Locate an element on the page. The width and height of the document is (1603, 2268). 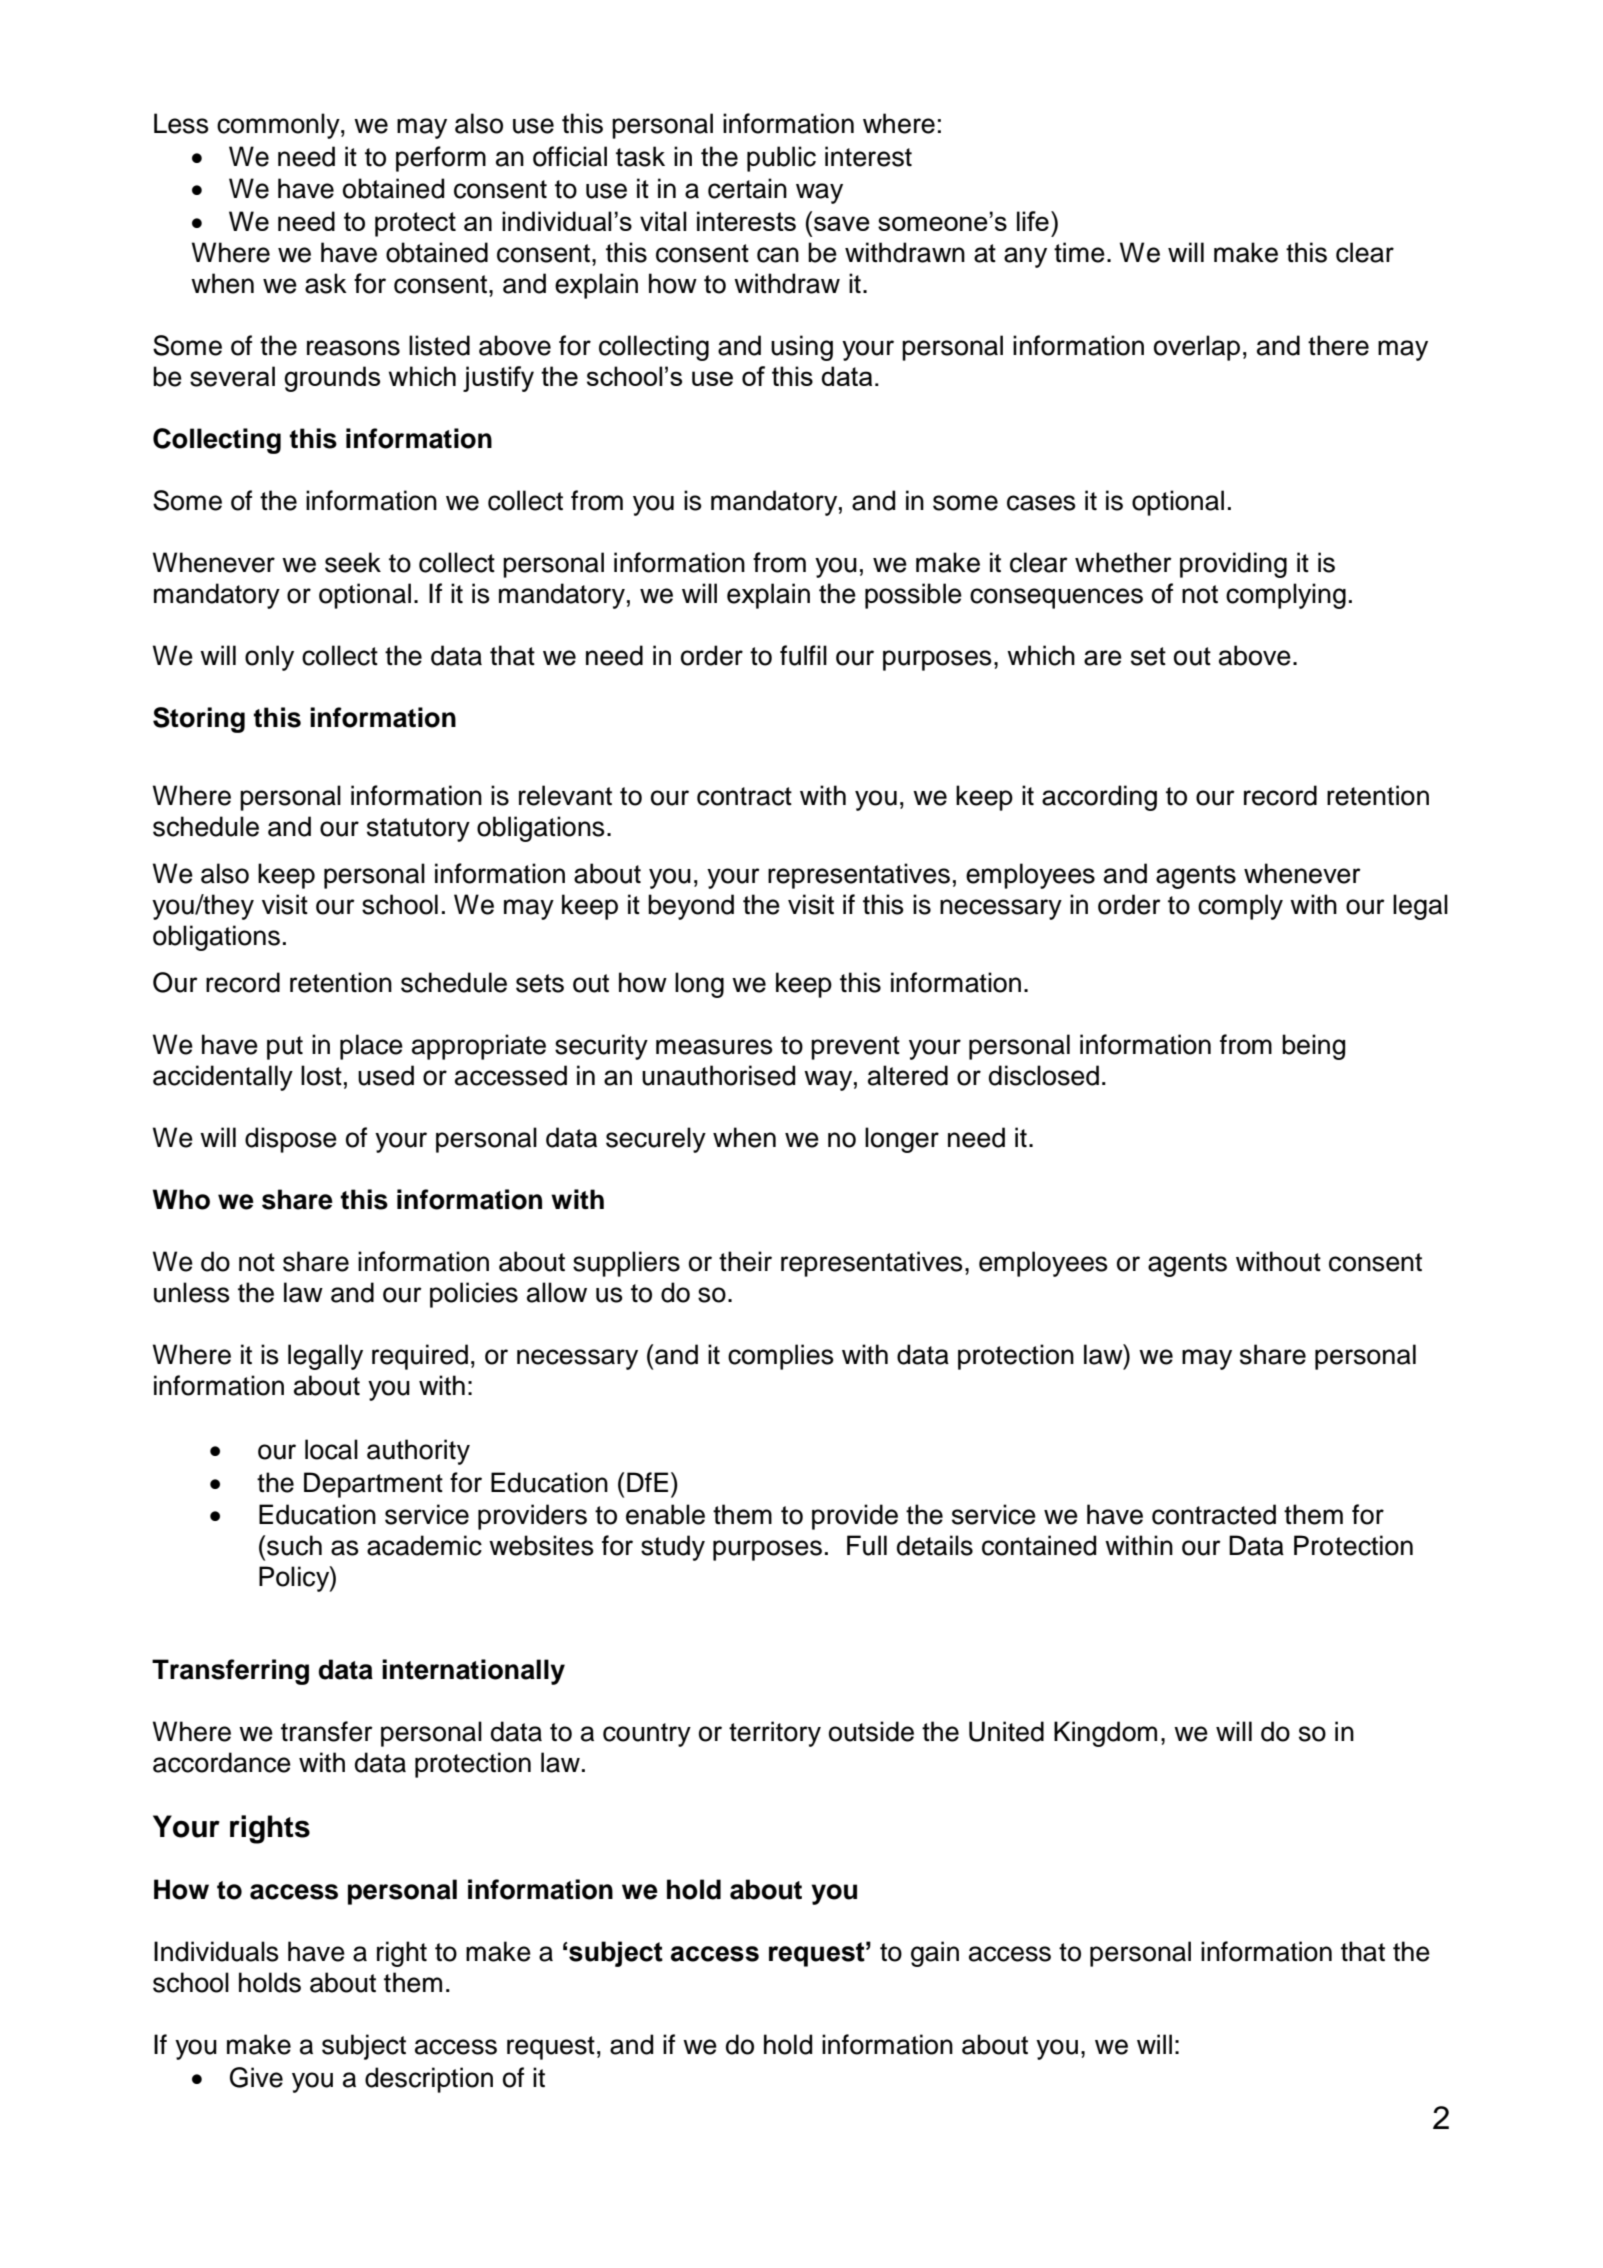
time is located at coordinates (1079, 252).
